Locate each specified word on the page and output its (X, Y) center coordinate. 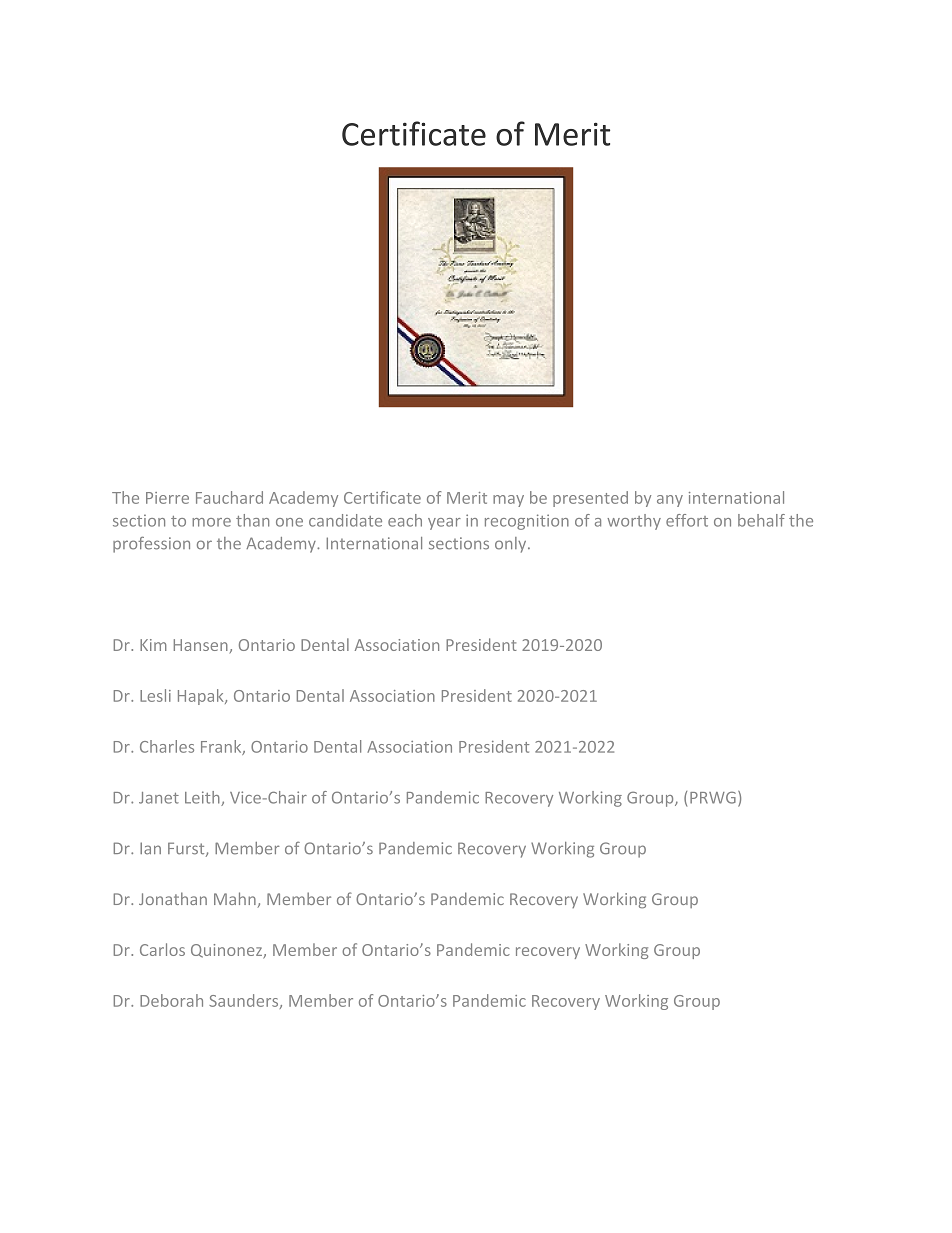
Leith (203, 798)
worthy (634, 522)
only (512, 545)
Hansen (201, 645)
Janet (159, 798)
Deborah (171, 1000)
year (444, 524)
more (211, 522)
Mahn (235, 898)
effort (687, 520)
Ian (150, 848)
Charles (167, 746)
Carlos (162, 949)
